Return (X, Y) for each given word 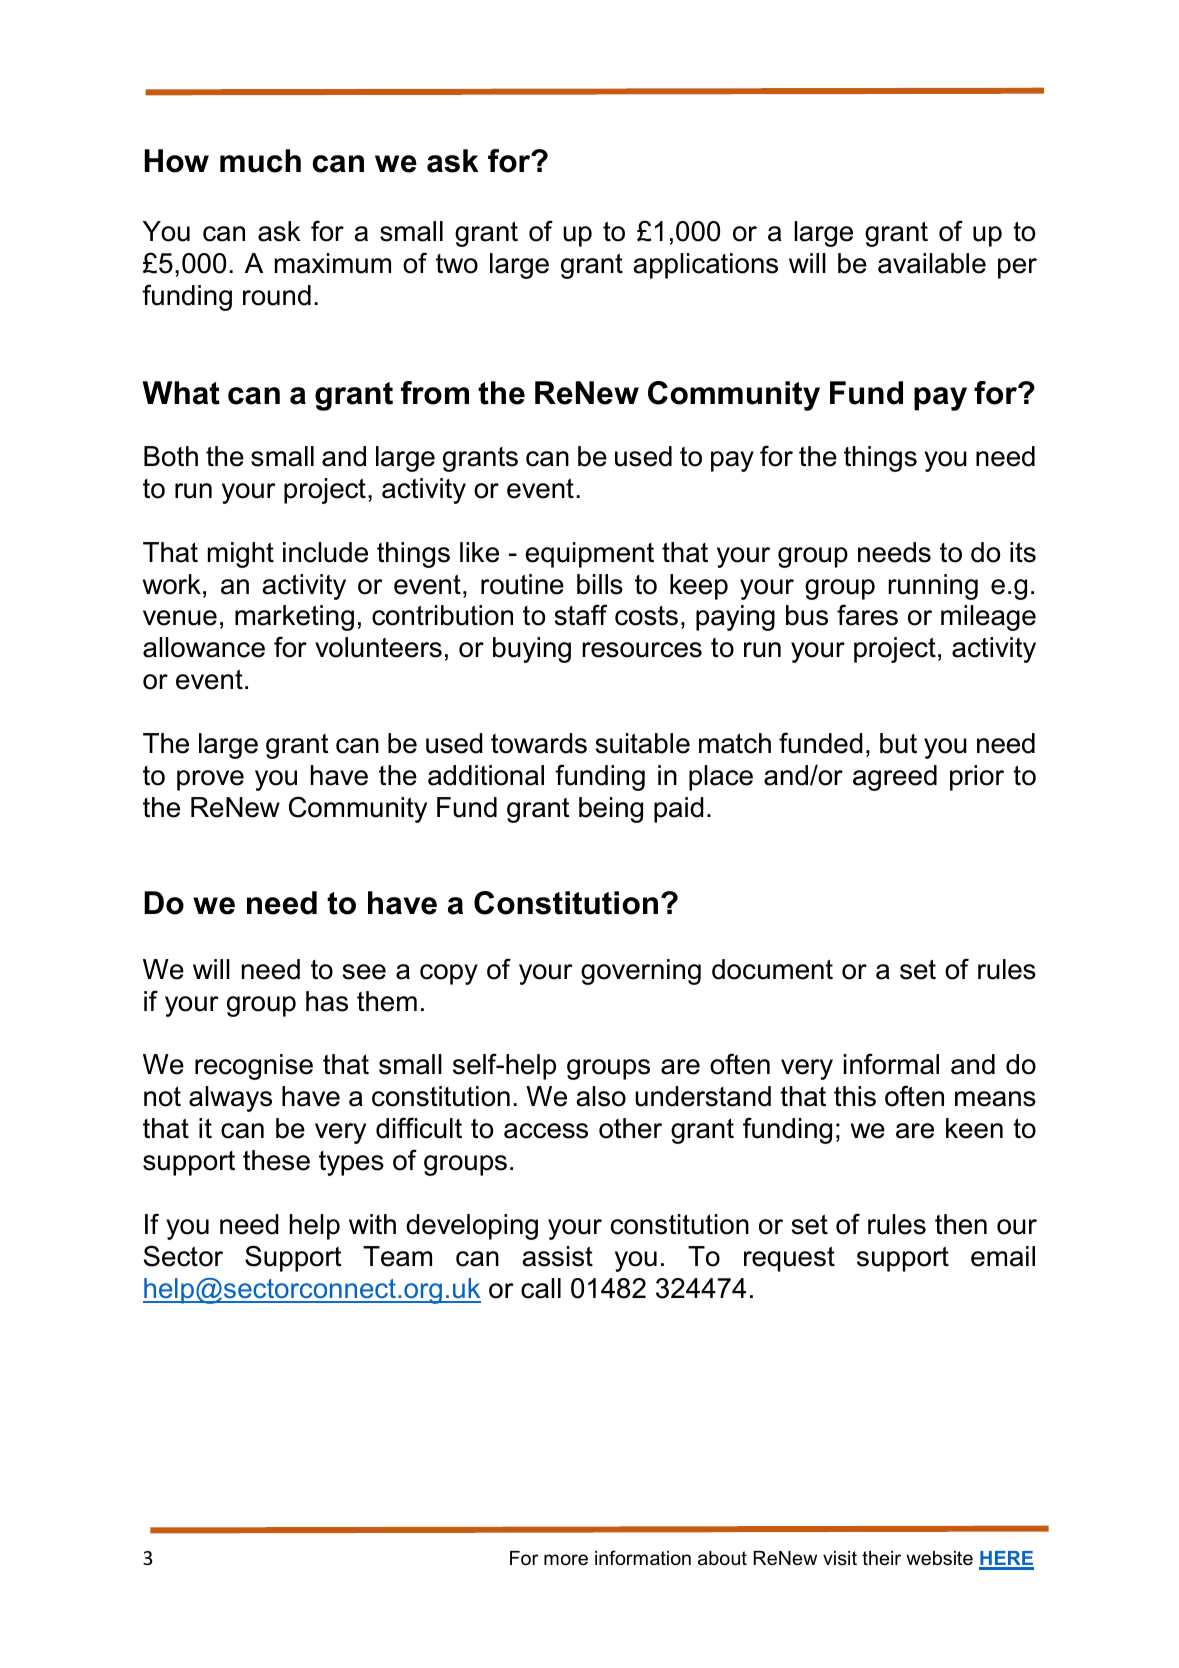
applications (705, 266)
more (566, 1560)
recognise (254, 1067)
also (601, 1096)
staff (580, 615)
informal (891, 1064)
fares (867, 615)
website (939, 1558)
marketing (294, 618)
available (932, 263)
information (643, 1558)
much (260, 161)
